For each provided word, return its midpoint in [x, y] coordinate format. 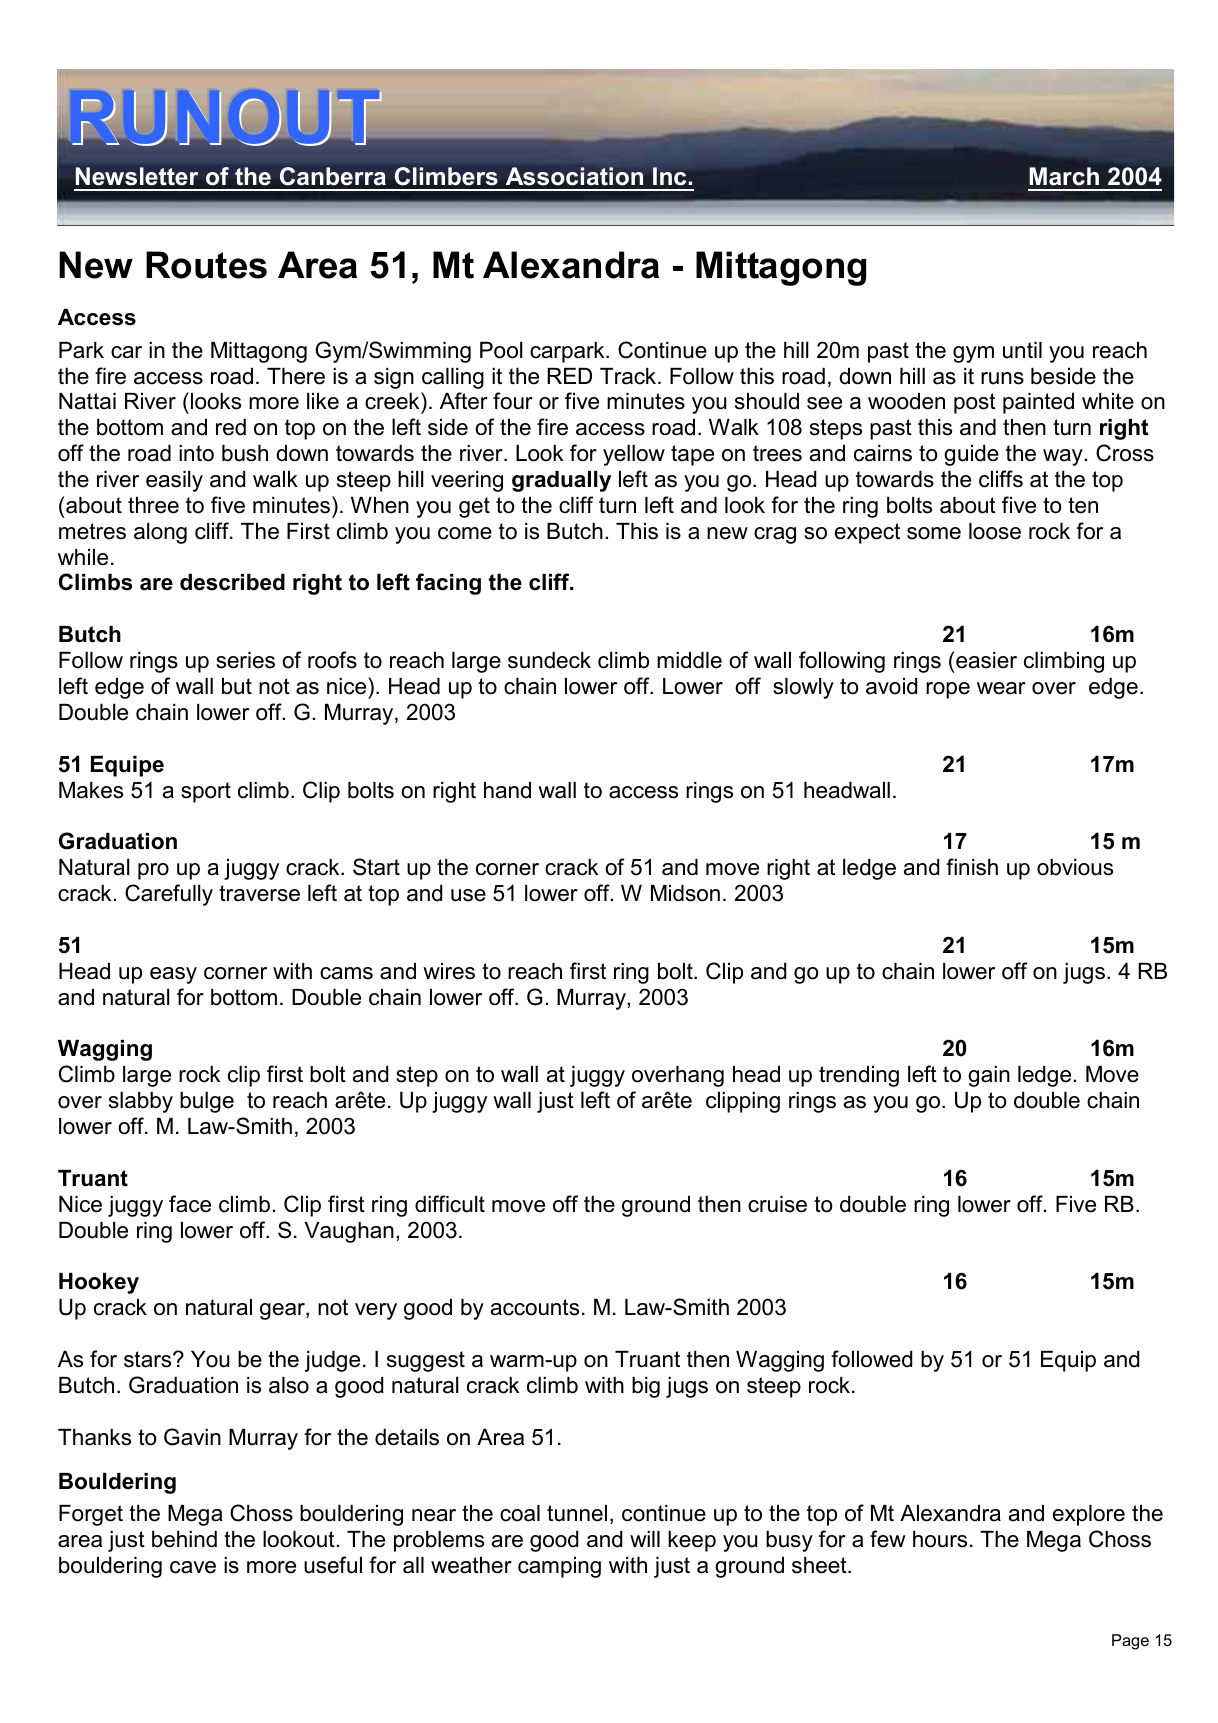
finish [972, 867]
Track [629, 376]
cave [193, 1567]
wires [449, 971]
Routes [206, 265]
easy [173, 975]
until [1022, 350]
